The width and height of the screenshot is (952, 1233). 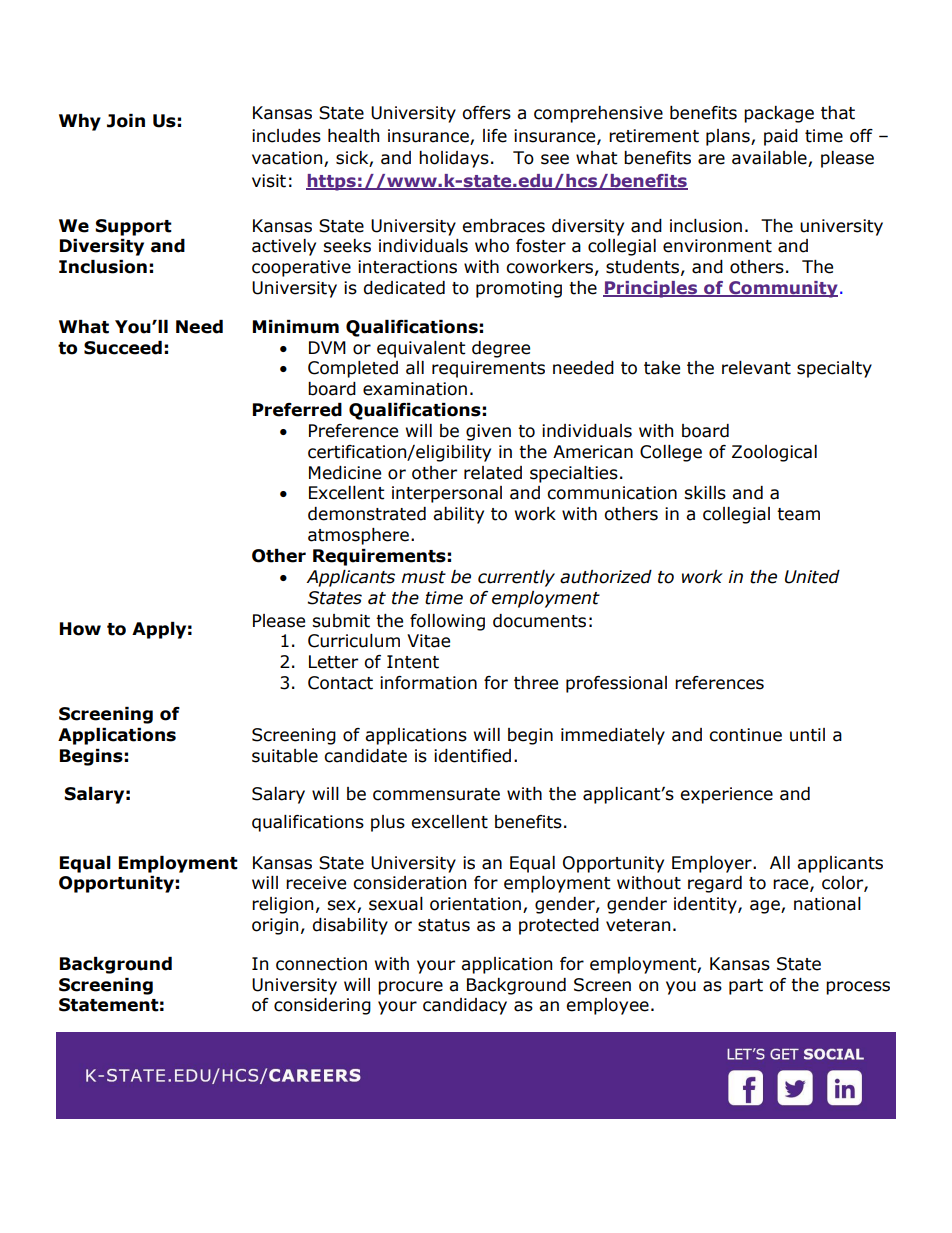 What do you see at coordinates (774, 453) in the screenshot?
I see `Zoological` at bounding box center [774, 453].
